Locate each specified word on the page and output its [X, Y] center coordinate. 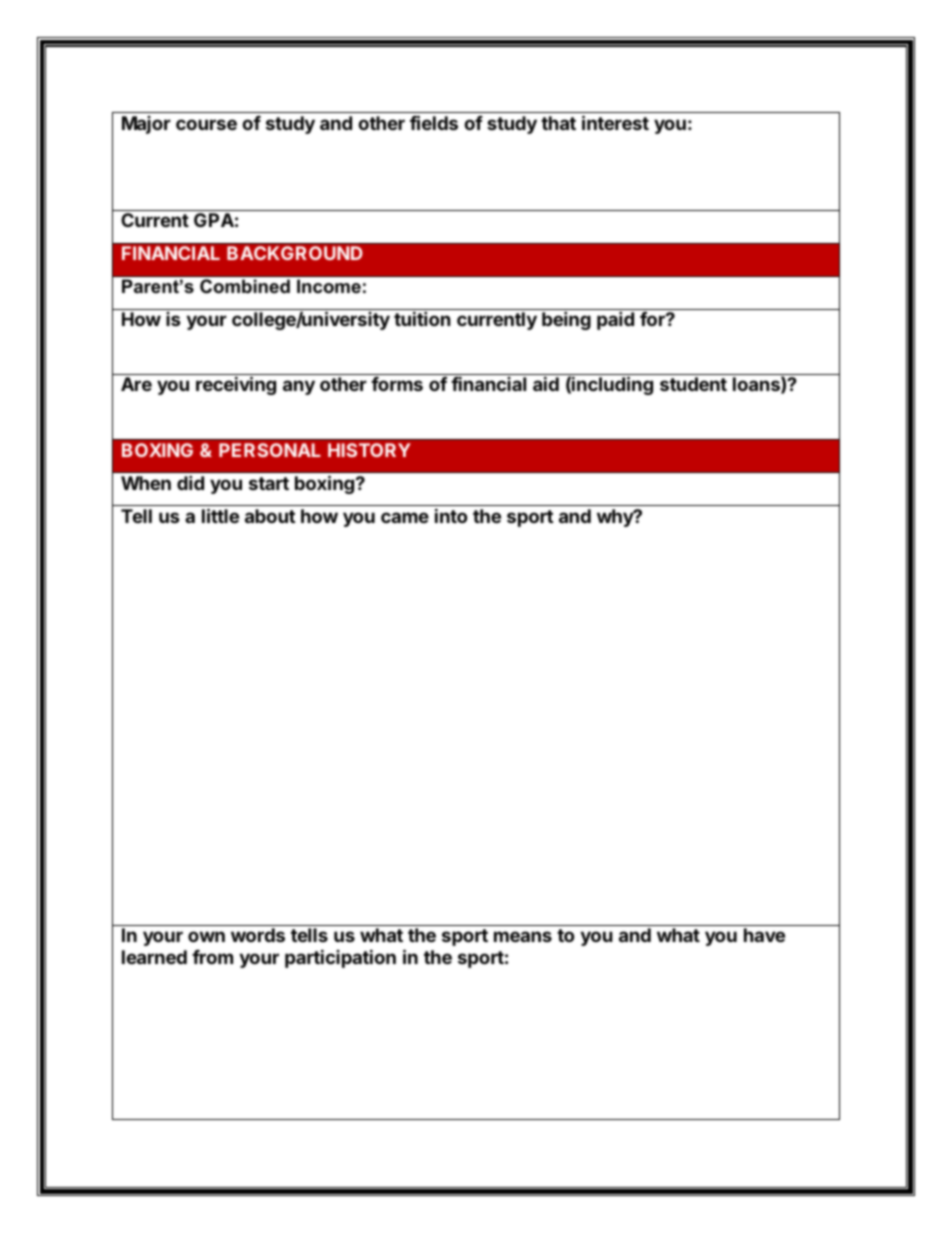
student [693, 384]
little [220, 515]
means [523, 936]
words [258, 935]
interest [615, 122]
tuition [422, 318]
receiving [236, 385]
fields [434, 122]
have [764, 935]
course [206, 124]
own [206, 936]
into [451, 515]
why [616, 518]
